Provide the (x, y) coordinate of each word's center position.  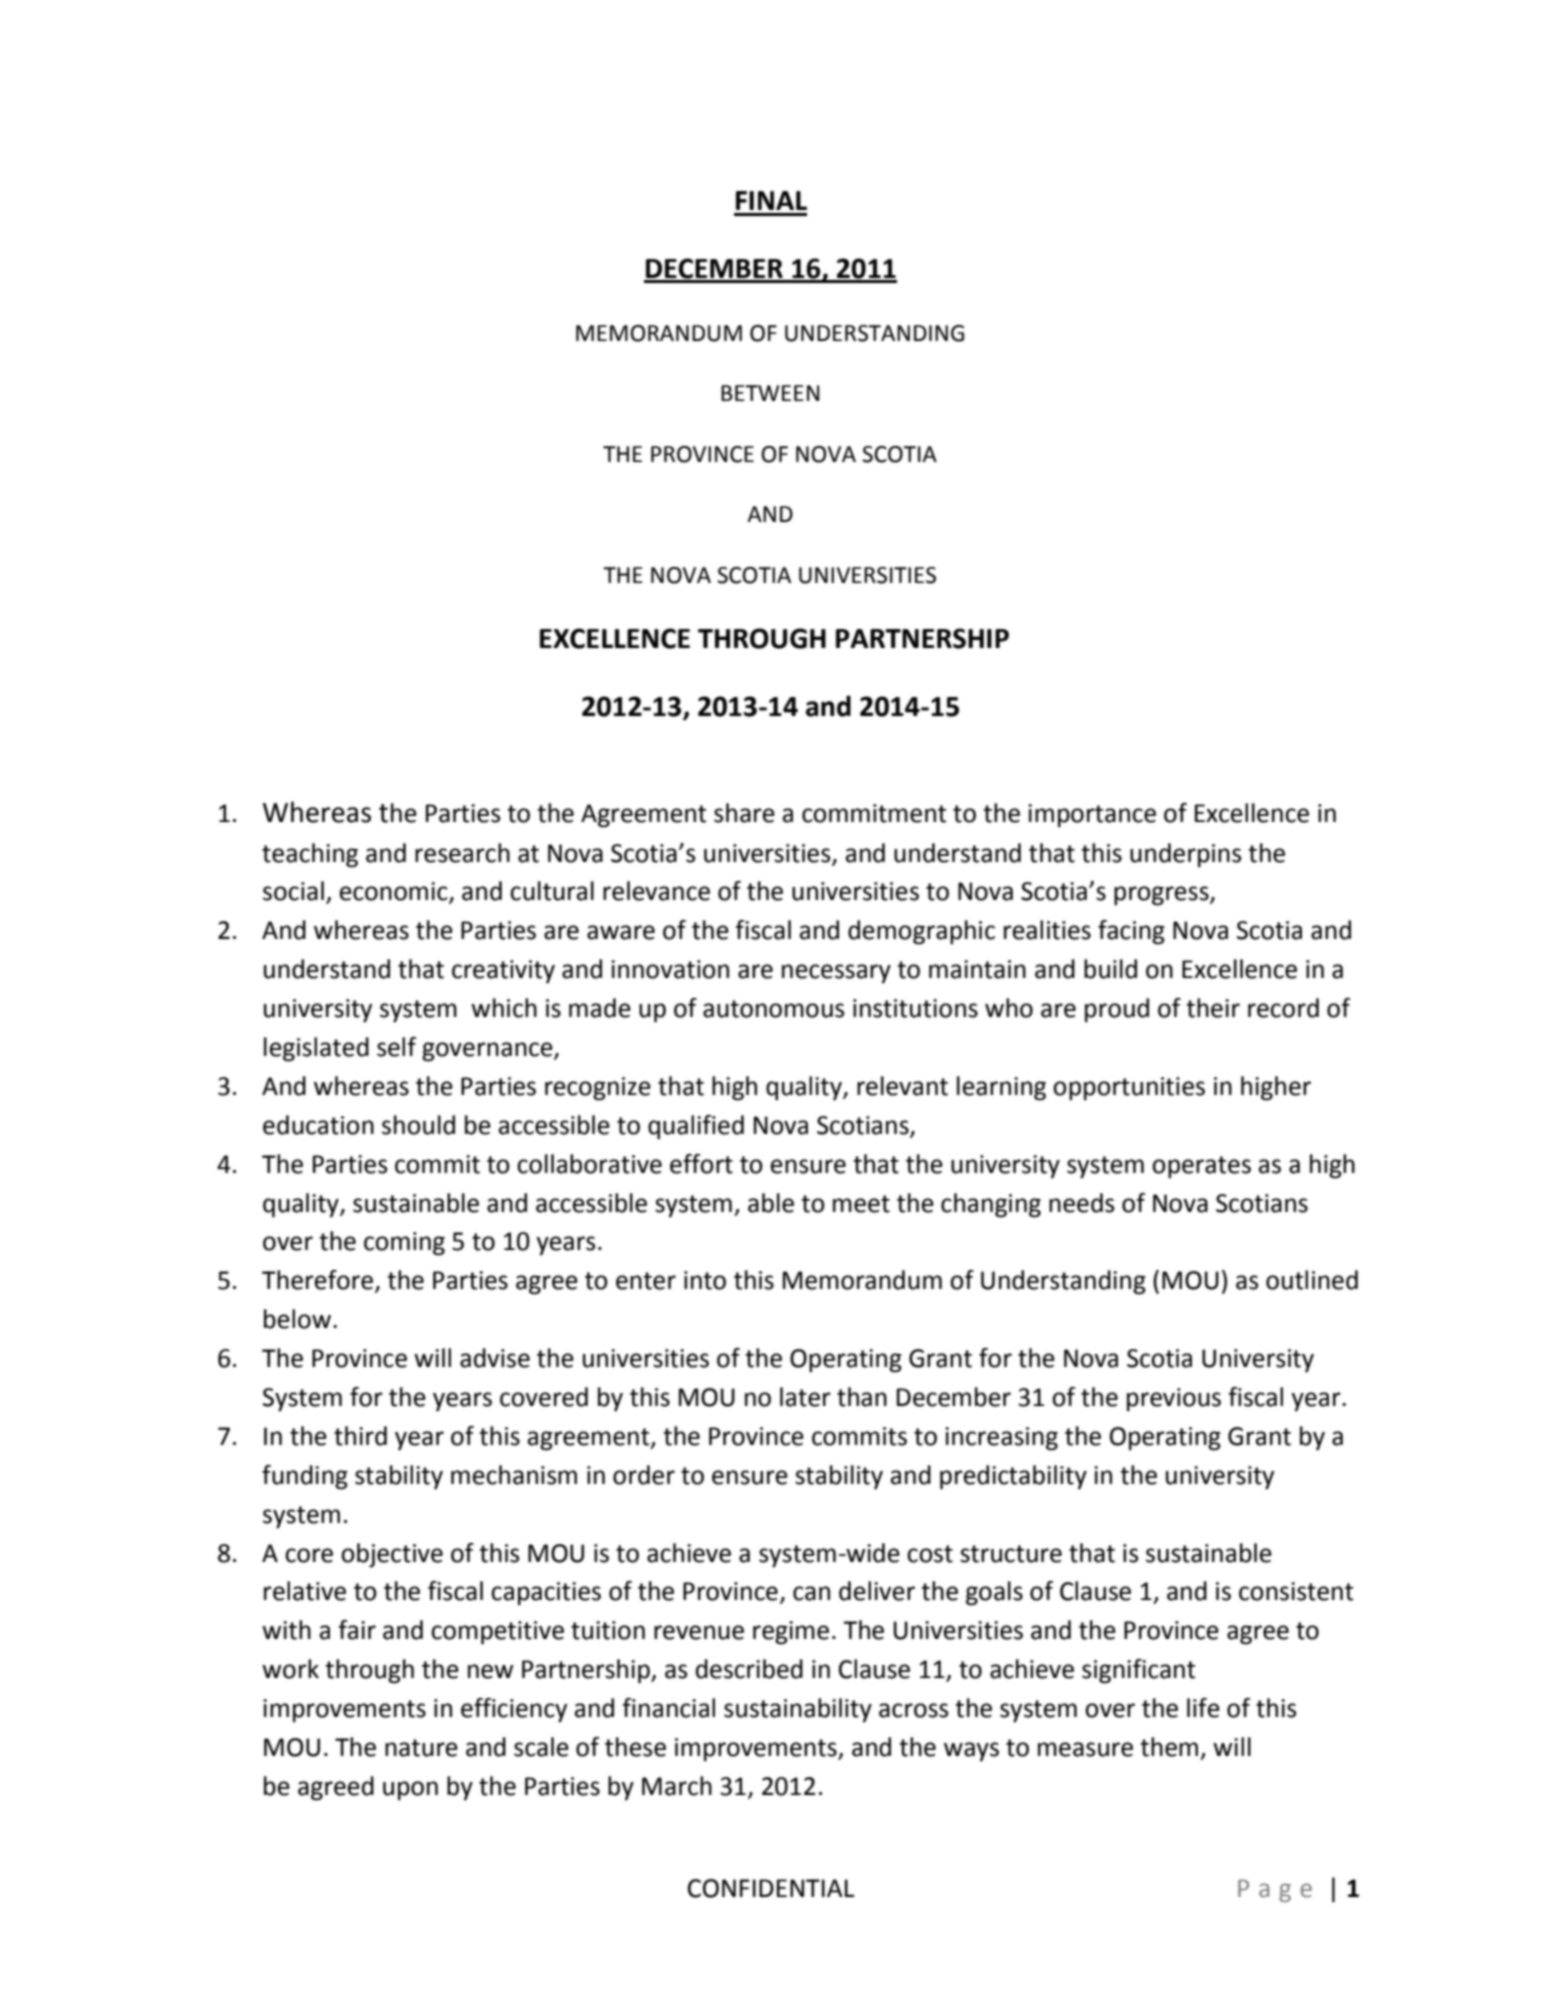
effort (701, 1164)
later (805, 1397)
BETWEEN (770, 393)
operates (1201, 1167)
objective (392, 1555)
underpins (1185, 855)
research (462, 853)
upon (410, 1791)
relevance (656, 891)
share (744, 813)
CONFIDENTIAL (771, 1888)
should (418, 1125)
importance (1092, 816)
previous (1174, 1400)
